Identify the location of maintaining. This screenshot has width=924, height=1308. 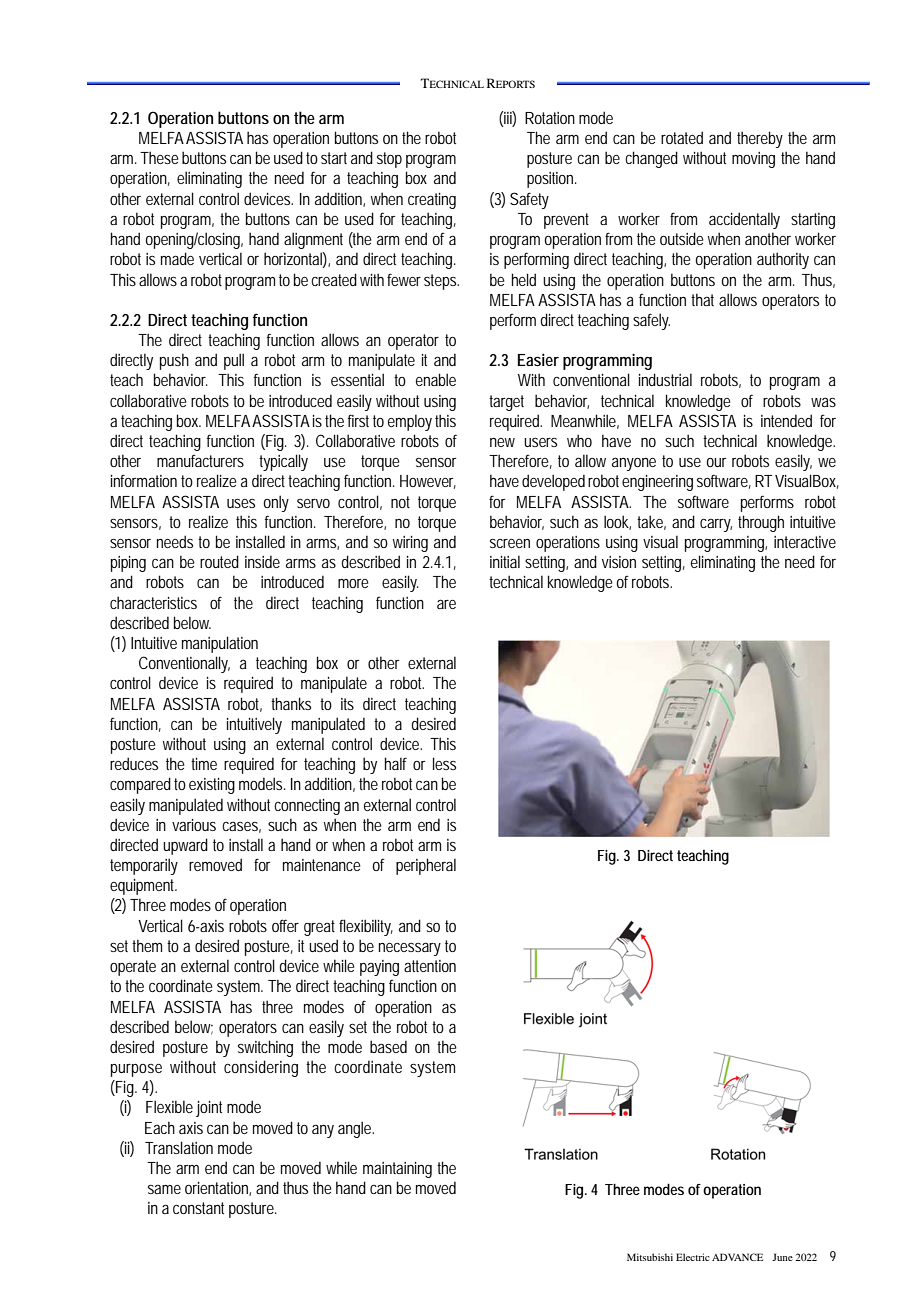
(397, 1170).
